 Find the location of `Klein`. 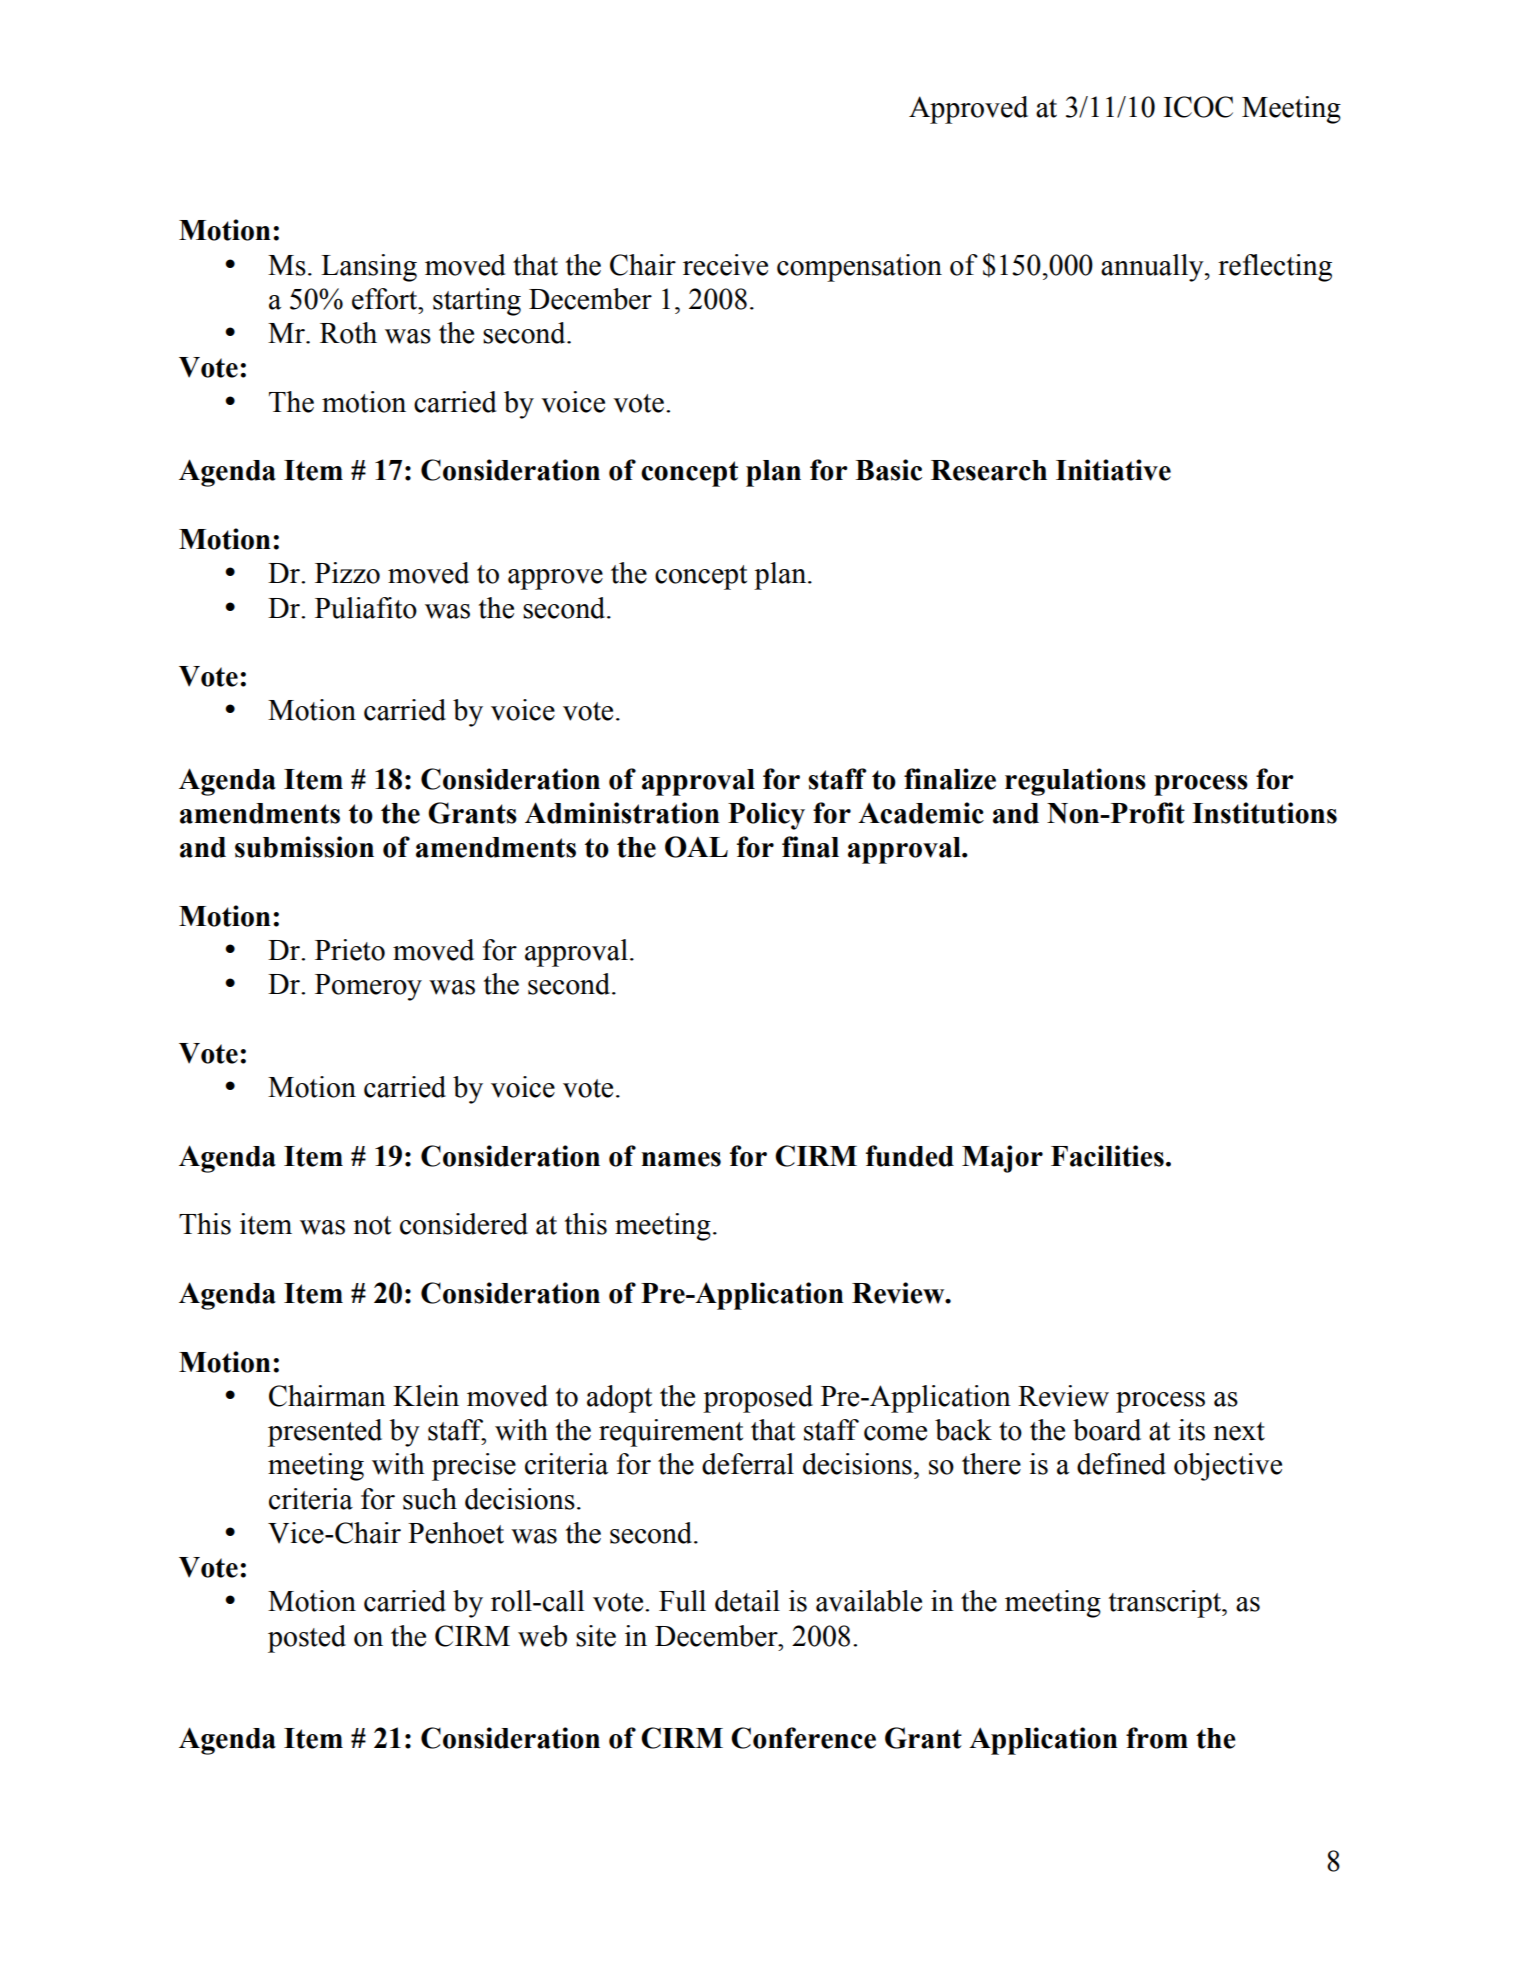

Klein is located at coordinates (426, 1396).
